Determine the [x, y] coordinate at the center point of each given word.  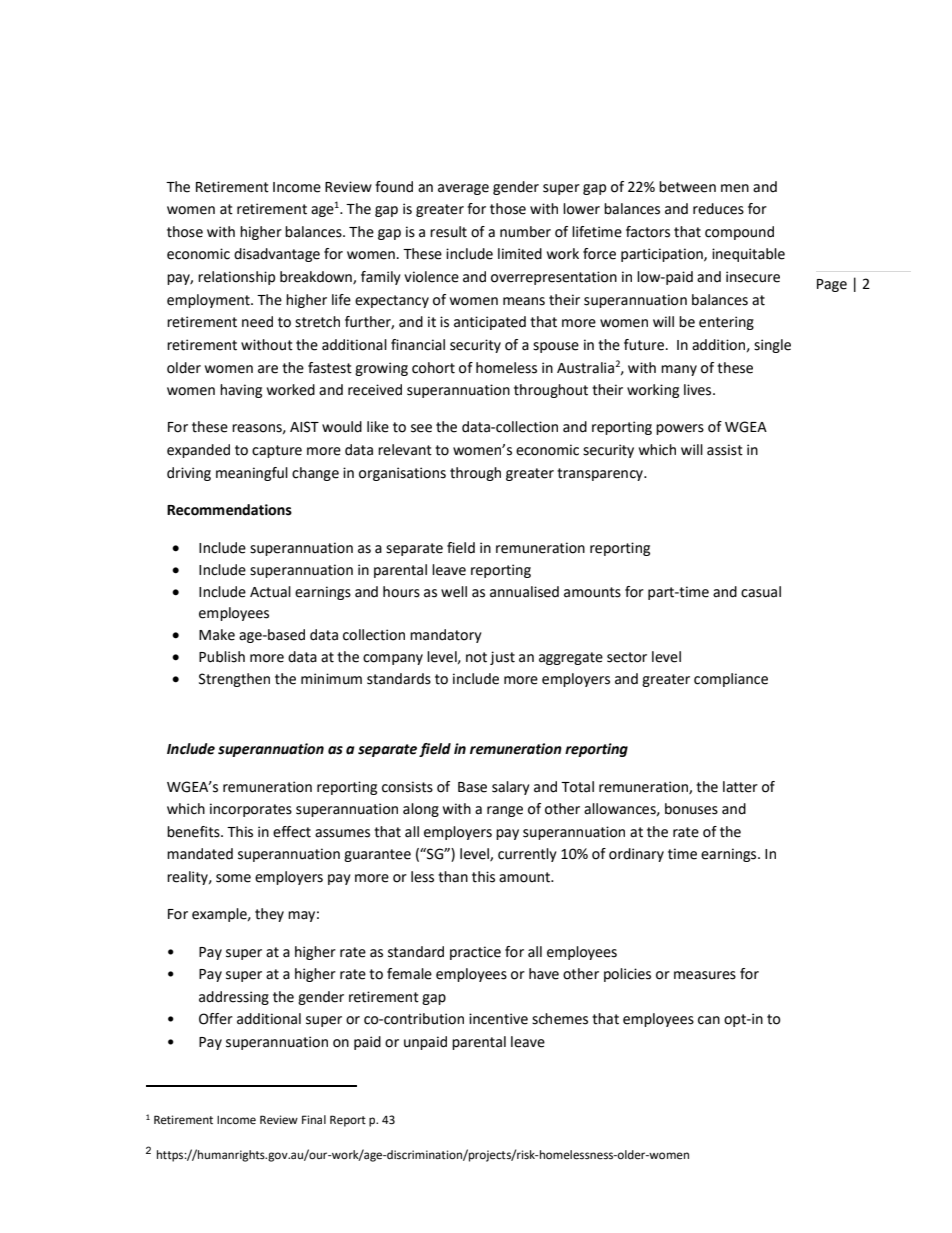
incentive [498, 1019]
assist [725, 450]
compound [739, 233]
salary [511, 788]
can [709, 1020]
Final [314, 1119]
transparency [601, 474]
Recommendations [229, 510]
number [525, 232]
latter [740, 787]
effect [292, 832]
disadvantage [277, 255]
